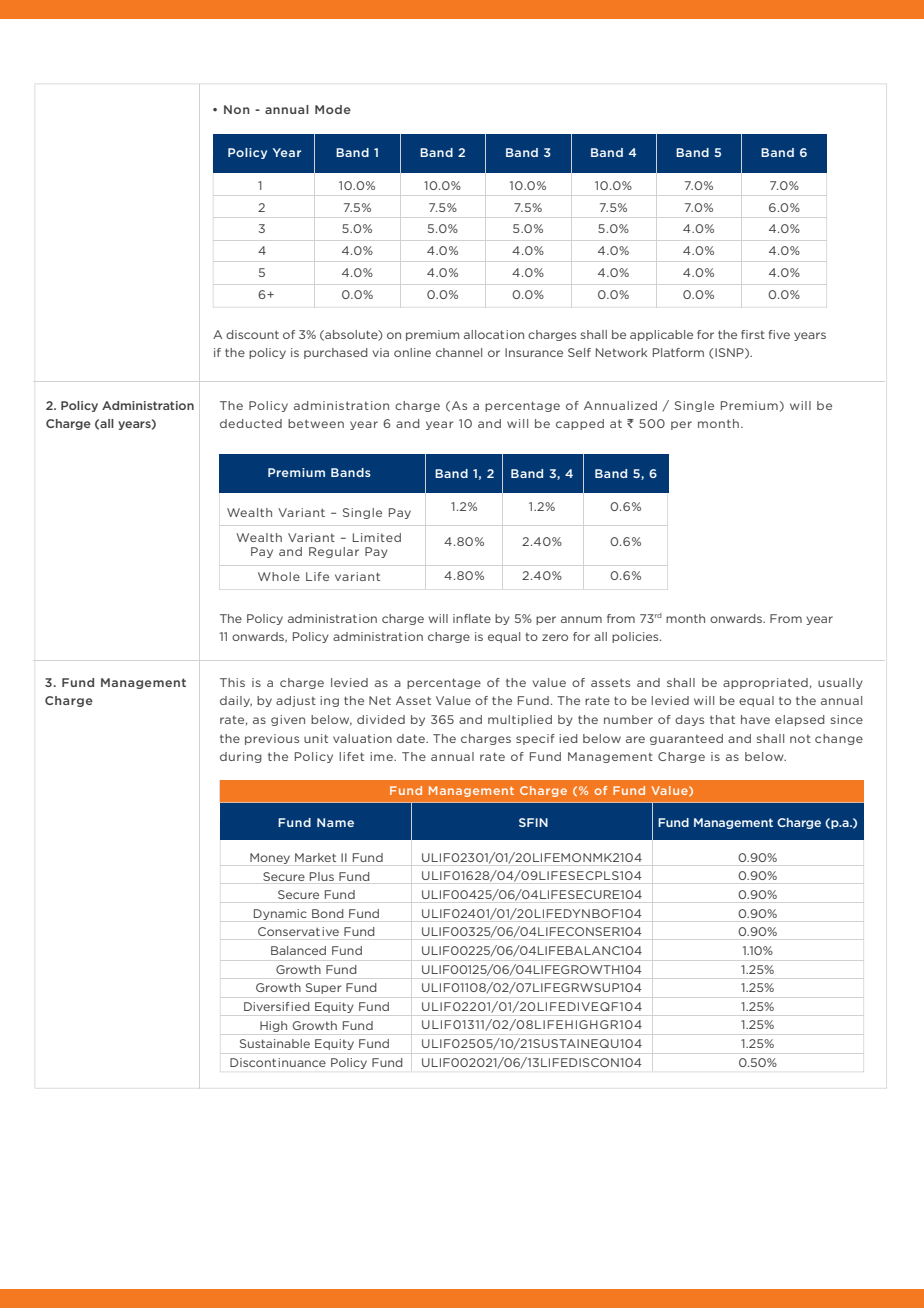 This page has width=924, height=1308. I want to click on Super, so click(323, 988).
